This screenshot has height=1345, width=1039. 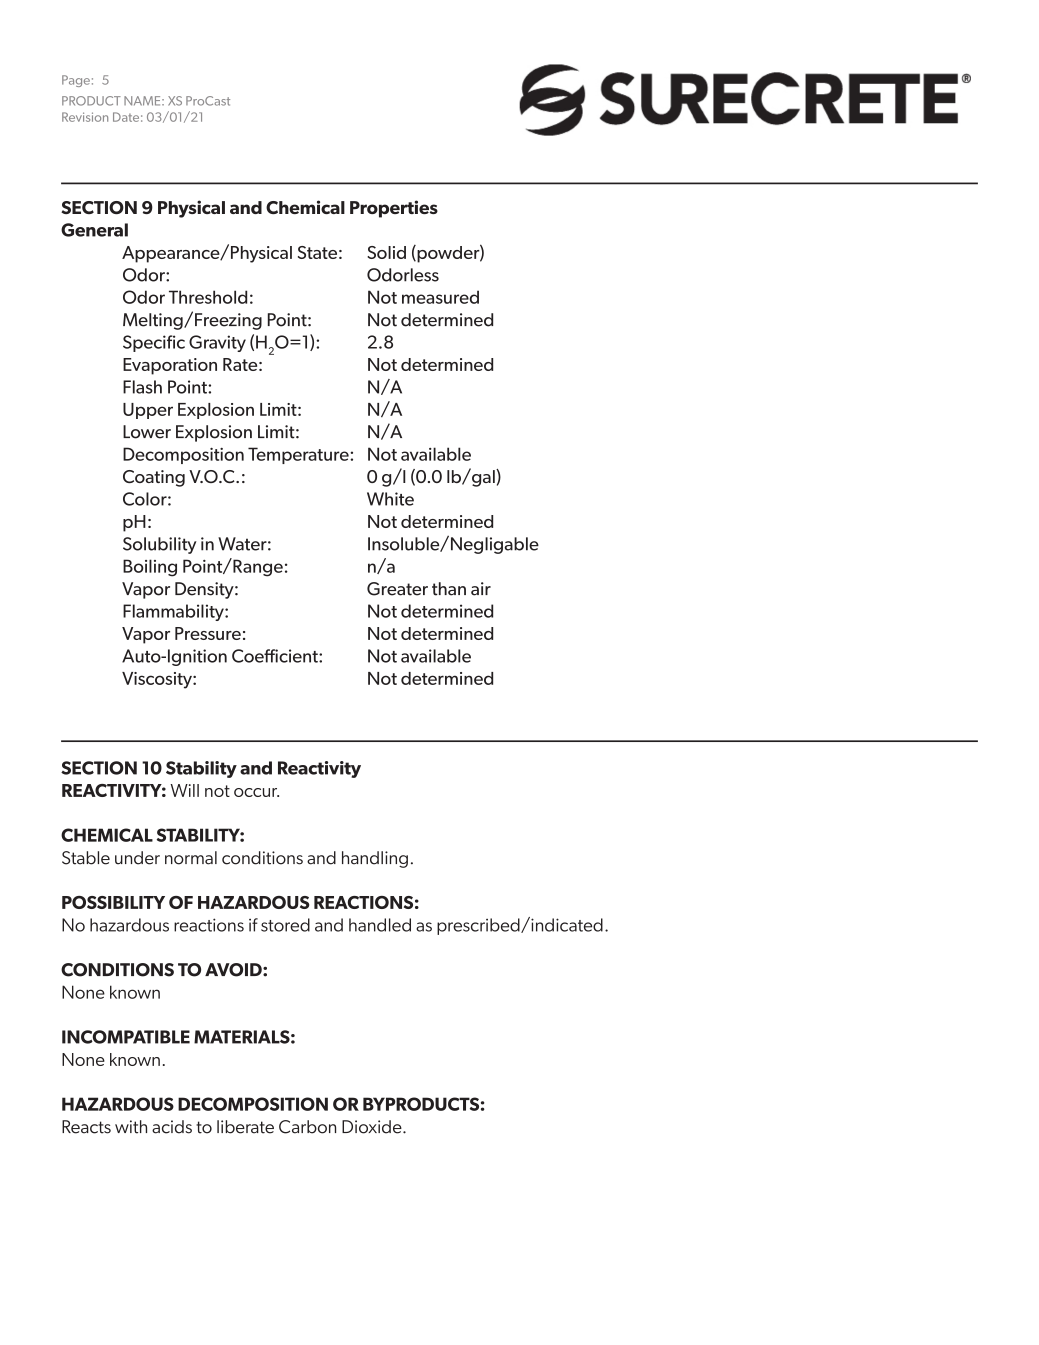 What do you see at coordinates (256, 792) in the screenshot?
I see `occur` at bounding box center [256, 792].
